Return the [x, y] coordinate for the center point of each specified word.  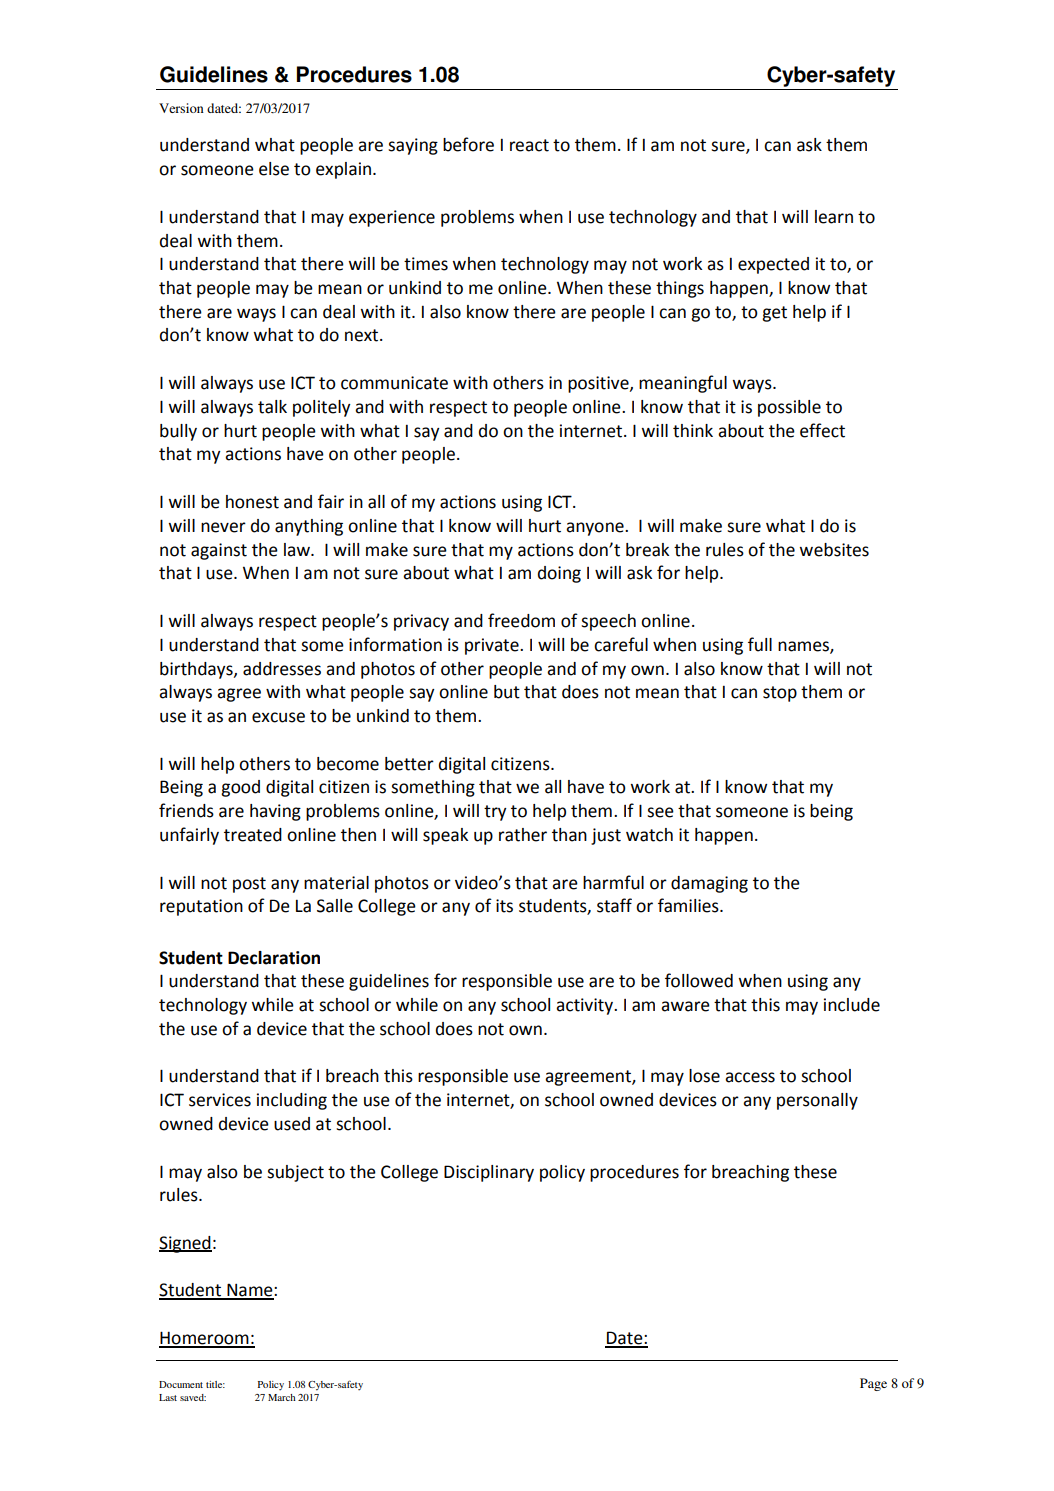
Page [873, 1384]
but [507, 692]
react [529, 145]
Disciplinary [489, 1173]
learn [834, 217]
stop [780, 694]
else [274, 169]
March [282, 1397]
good [240, 788]
